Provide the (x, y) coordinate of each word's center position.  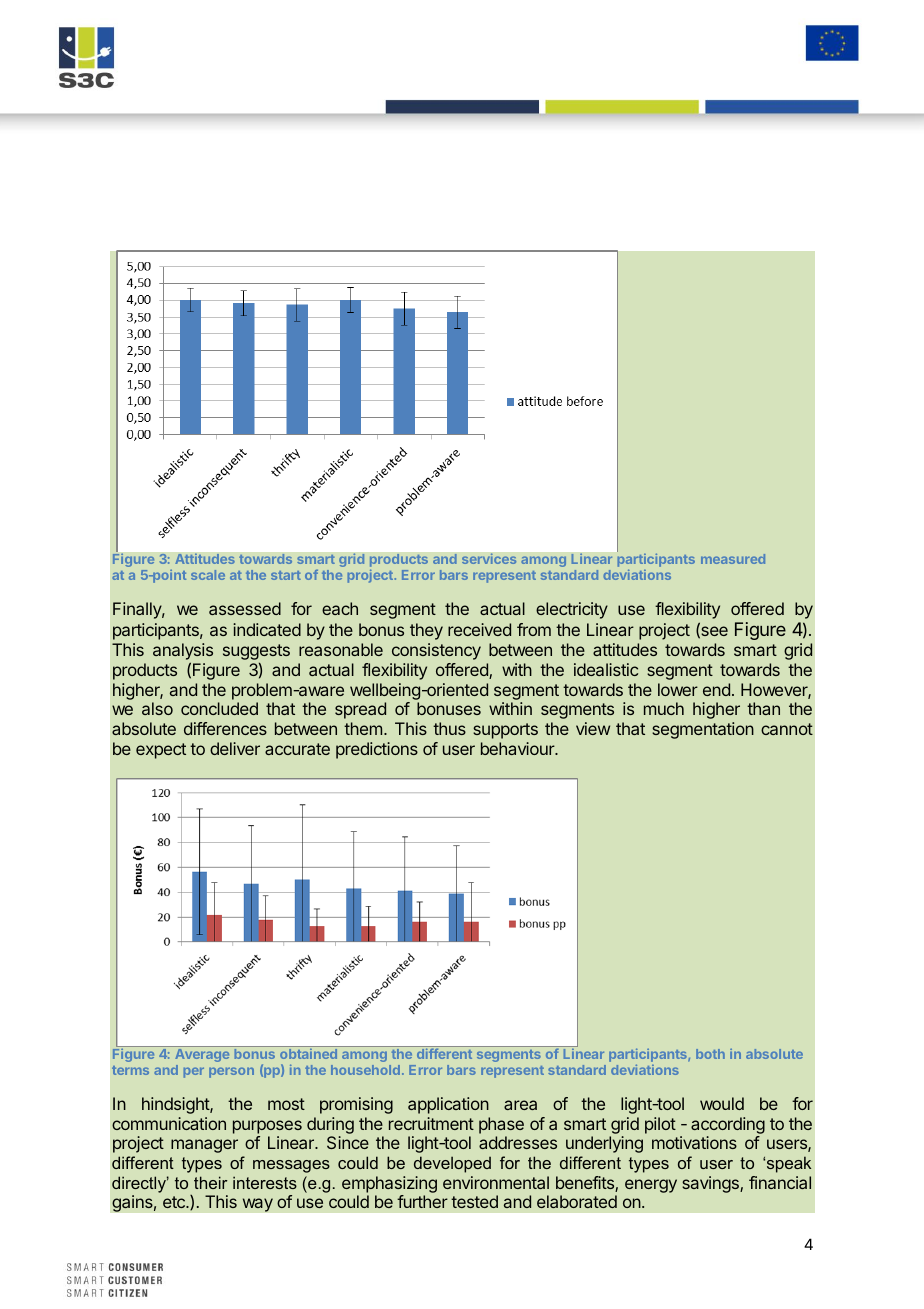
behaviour (519, 748)
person (231, 1072)
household (365, 1070)
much (664, 708)
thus (449, 728)
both (710, 1054)
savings (711, 1184)
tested (474, 1201)
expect (161, 751)
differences (225, 728)
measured (733, 559)
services (489, 558)
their (211, 1182)
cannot (787, 729)
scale (208, 575)
